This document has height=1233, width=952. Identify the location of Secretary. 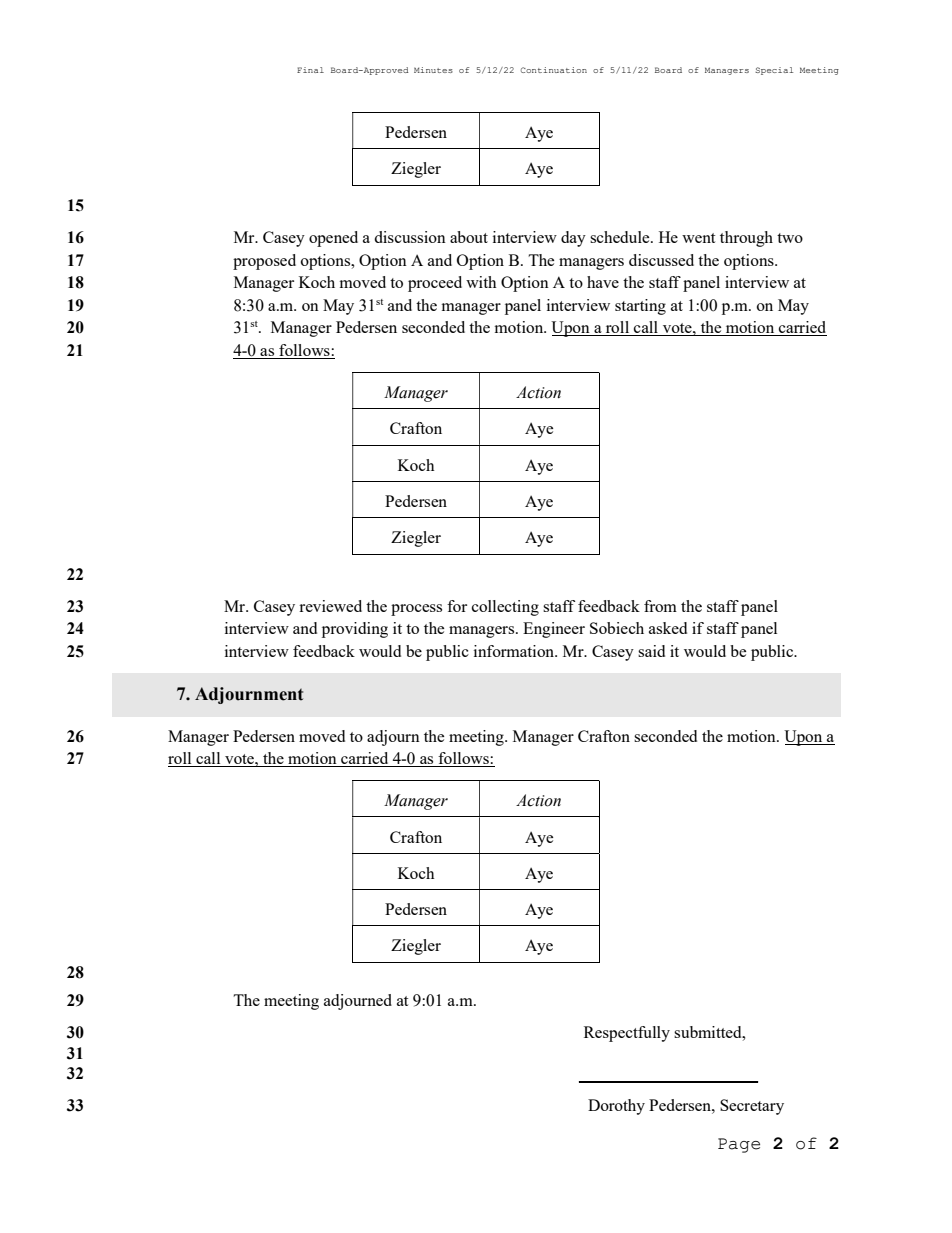
(752, 1107).
